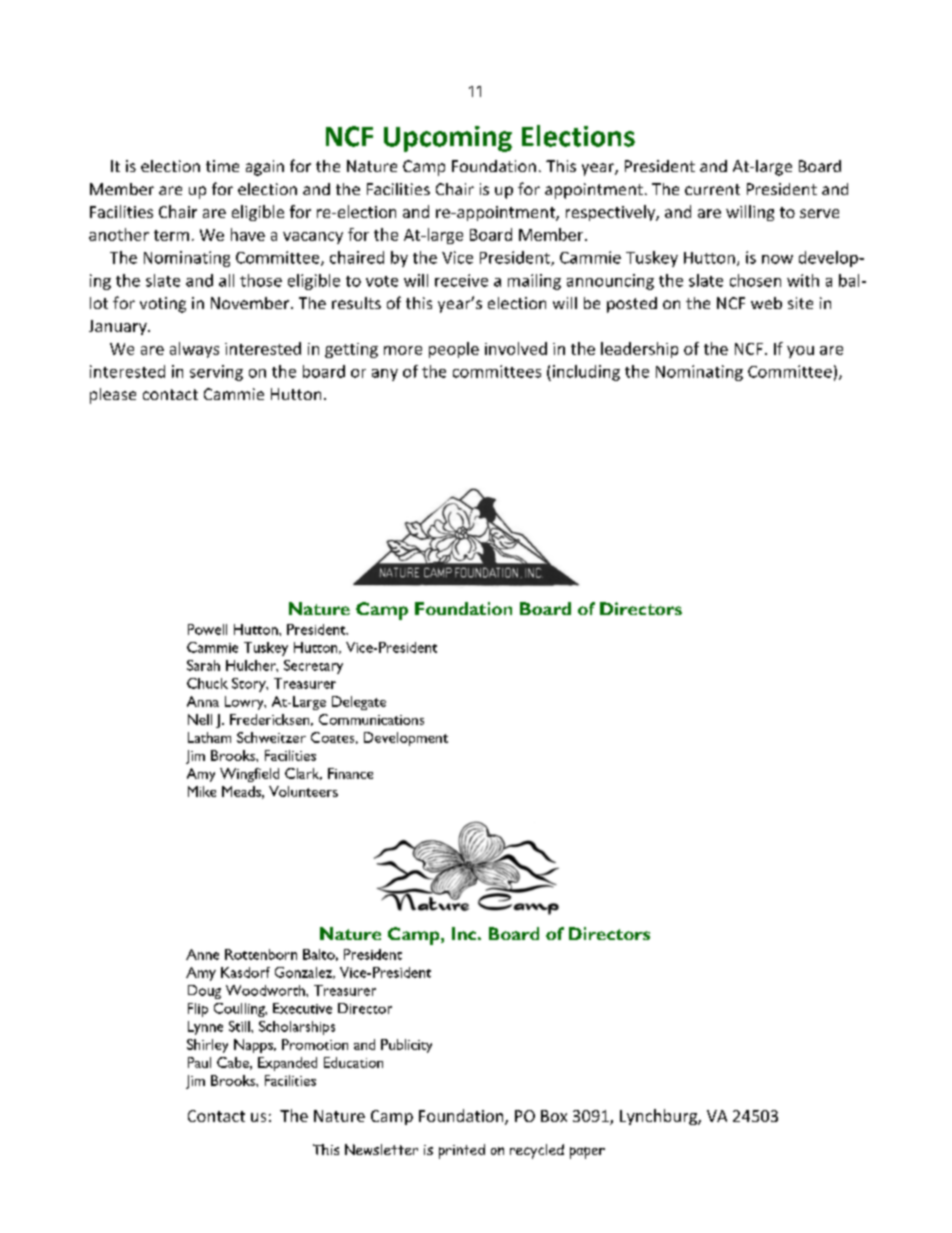  What do you see at coordinates (222, 166) in the image?
I see `time` at bounding box center [222, 166].
